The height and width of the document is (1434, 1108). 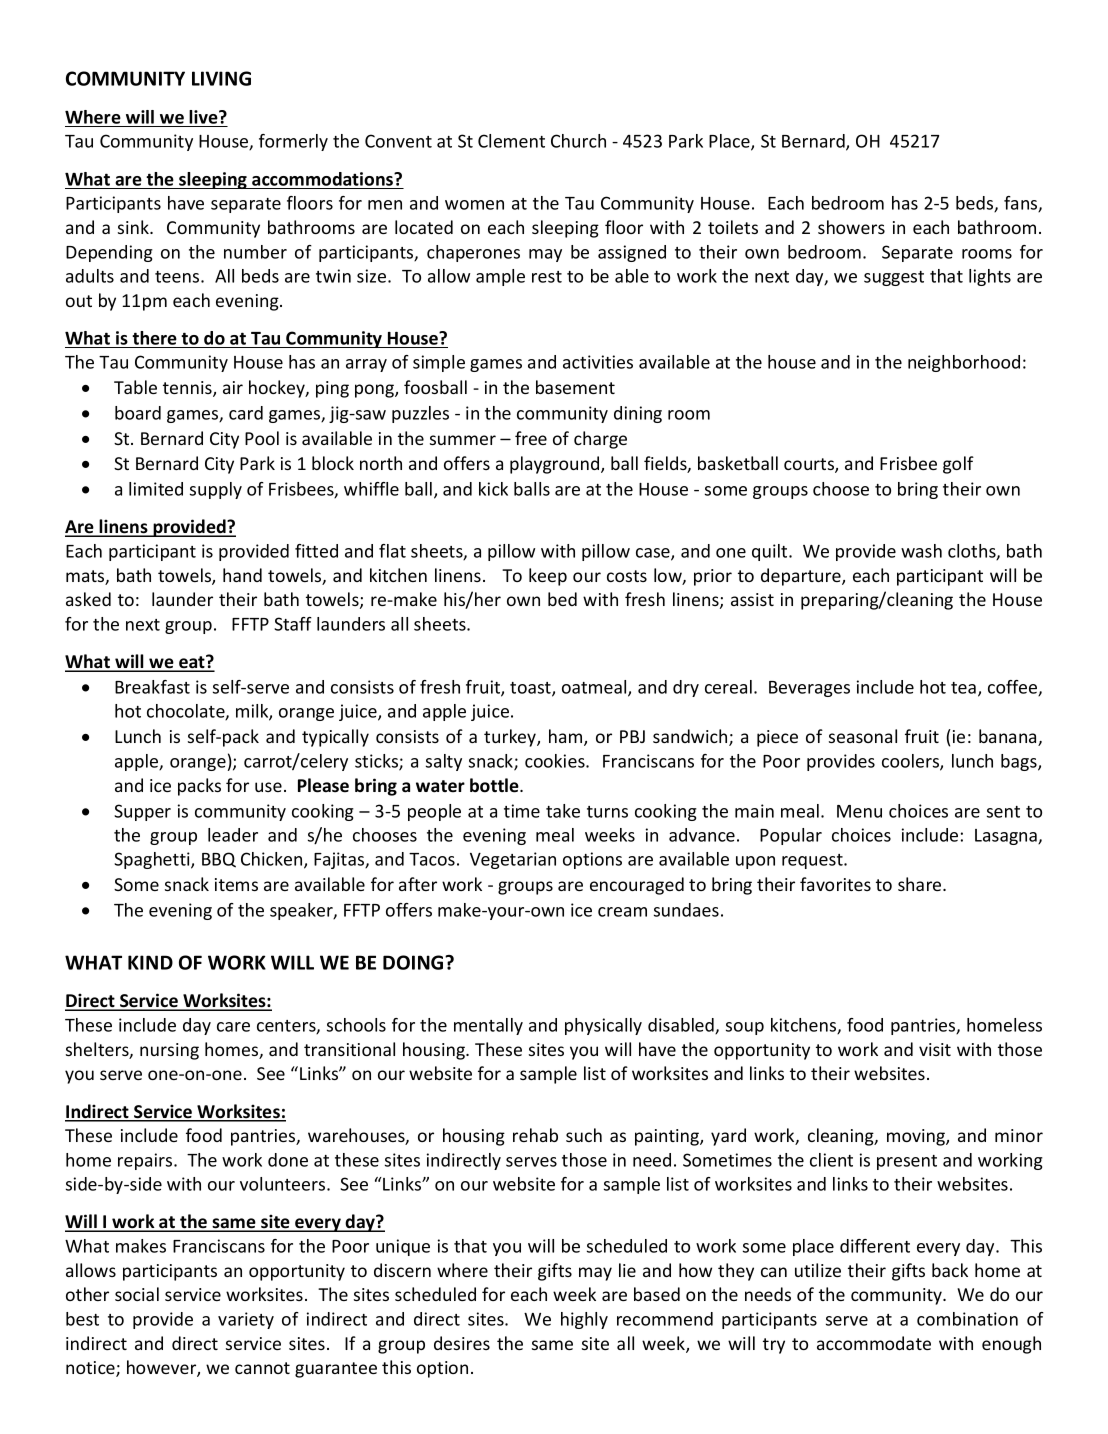 I want to click on share, so click(x=921, y=884).
